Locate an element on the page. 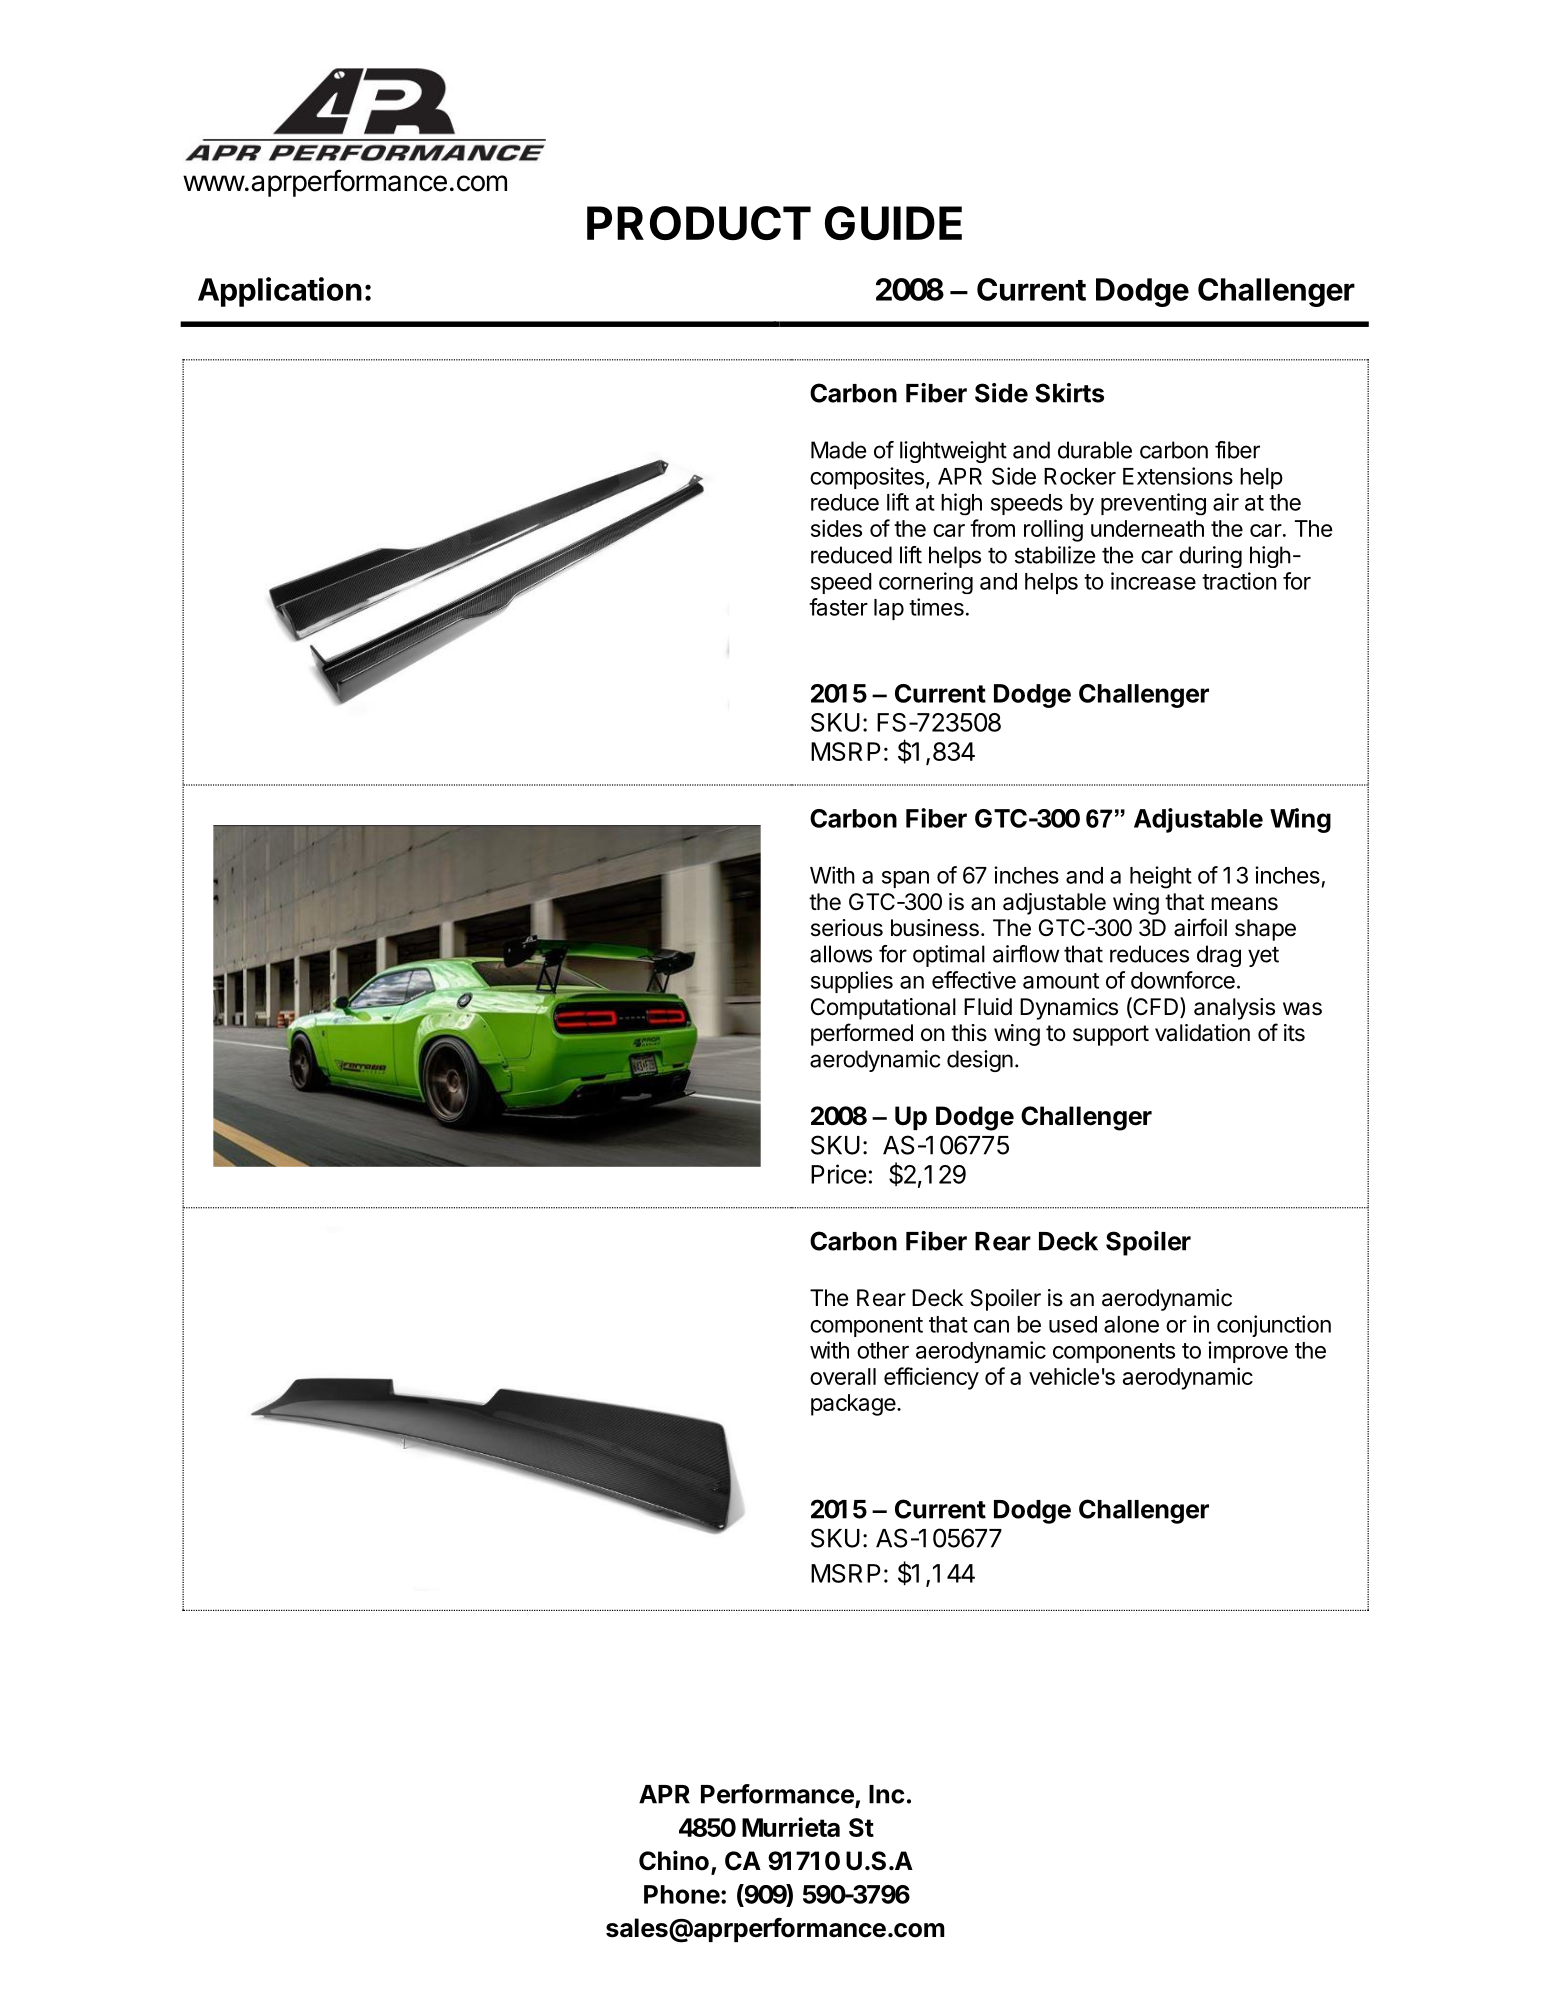  Skirts is located at coordinates (1069, 393).
